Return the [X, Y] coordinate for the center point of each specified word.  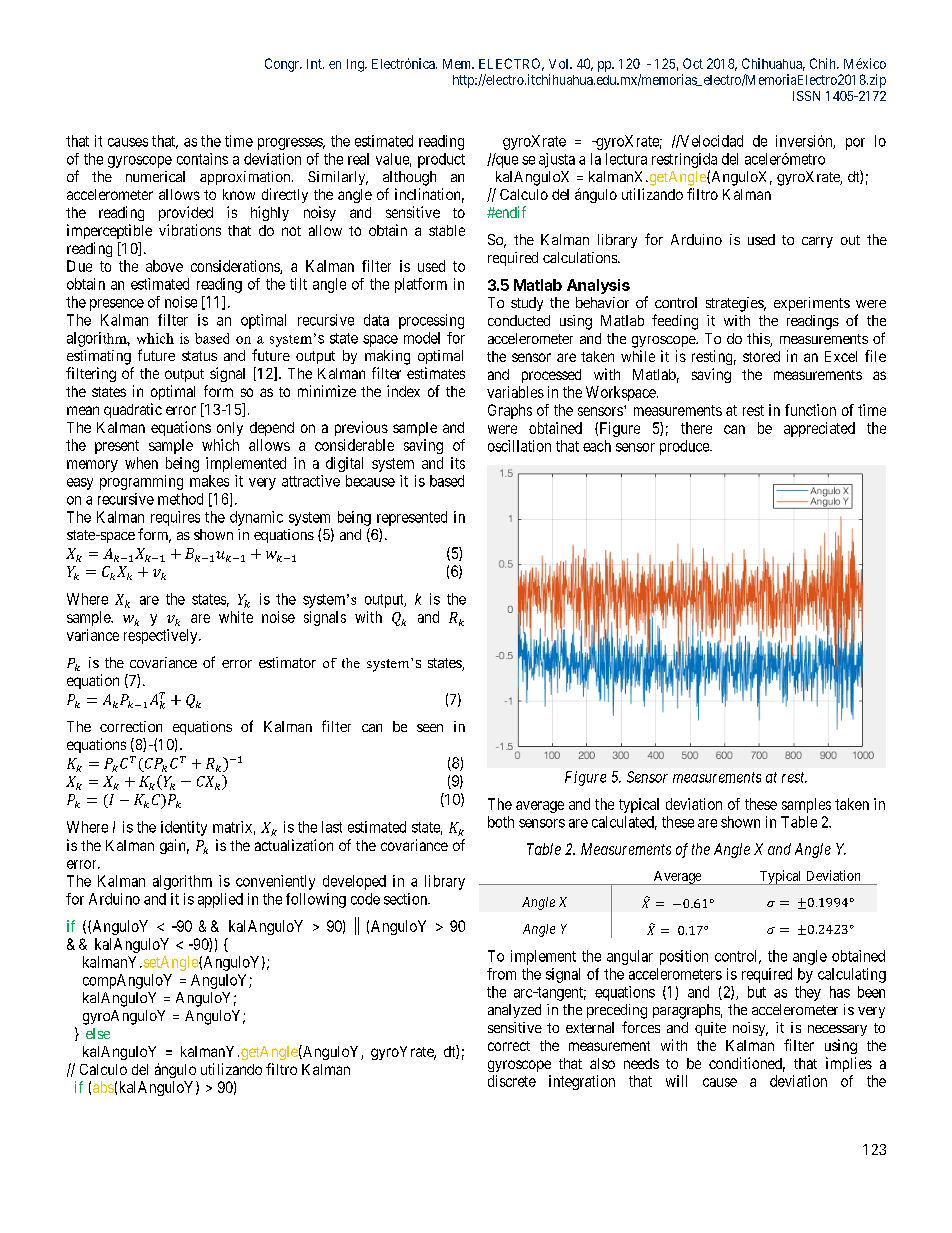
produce [685, 447]
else [98, 1033]
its [458, 463]
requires [175, 518]
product [441, 160]
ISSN [806, 96]
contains [202, 159]
